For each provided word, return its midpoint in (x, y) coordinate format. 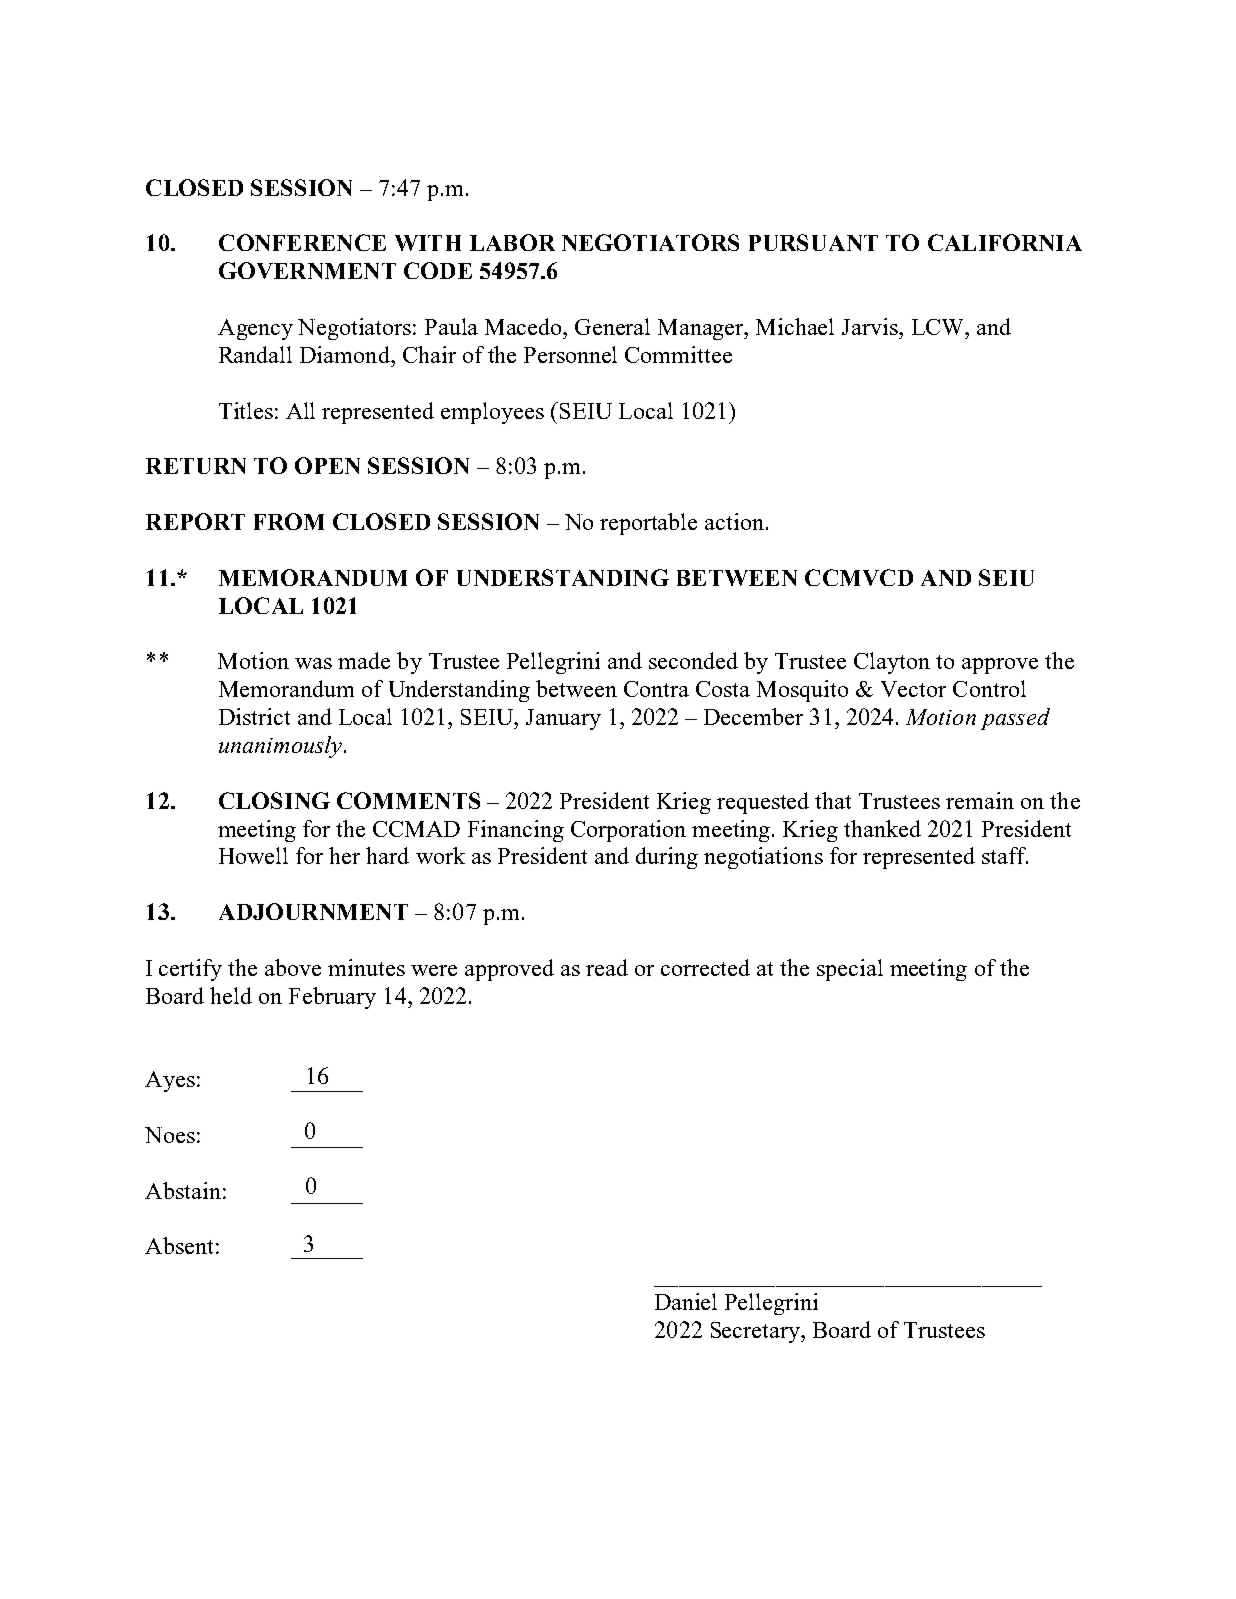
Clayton (892, 663)
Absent (179, 1245)
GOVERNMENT (307, 270)
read (607, 967)
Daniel (686, 1301)
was (313, 663)
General (612, 326)
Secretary (757, 1332)
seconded (693, 660)
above (293, 967)
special (850, 970)
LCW (939, 327)
